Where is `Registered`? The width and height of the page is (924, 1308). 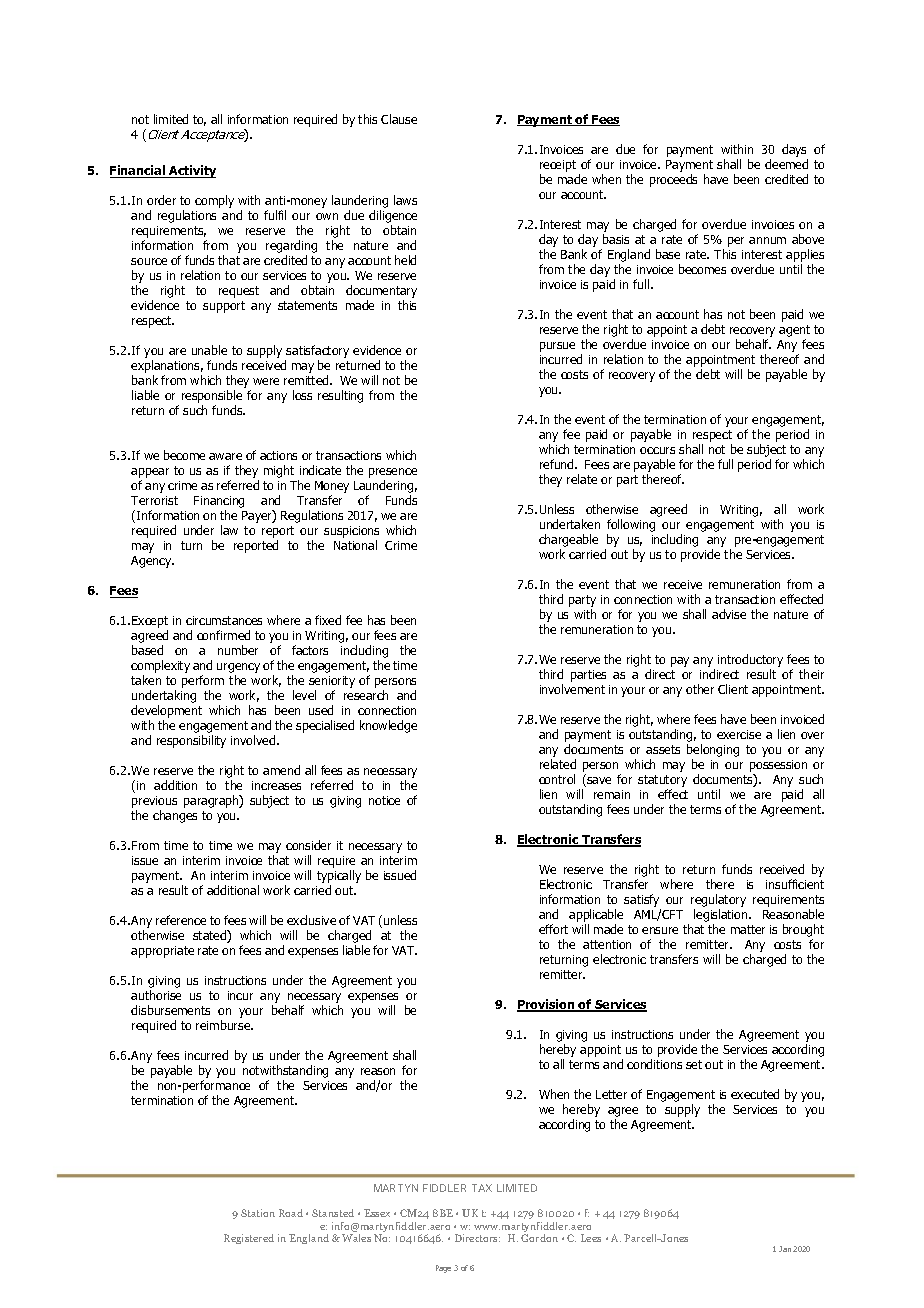
Registered is located at coordinates (249, 1239).
